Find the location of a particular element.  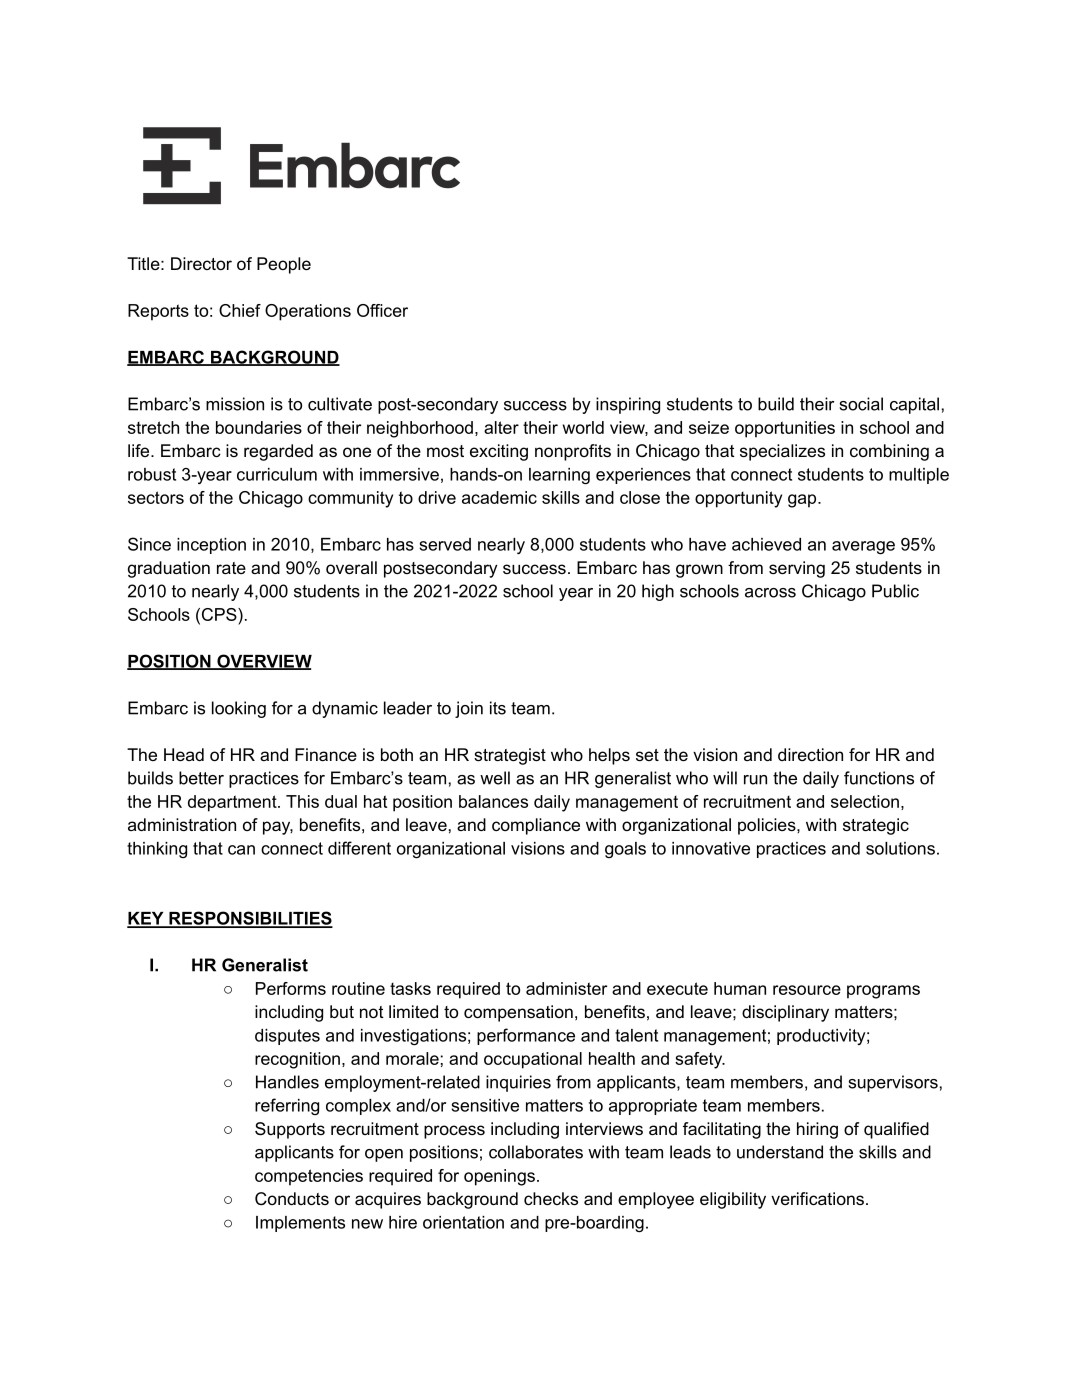

Conducts is located at coordinates (292, 1199).
